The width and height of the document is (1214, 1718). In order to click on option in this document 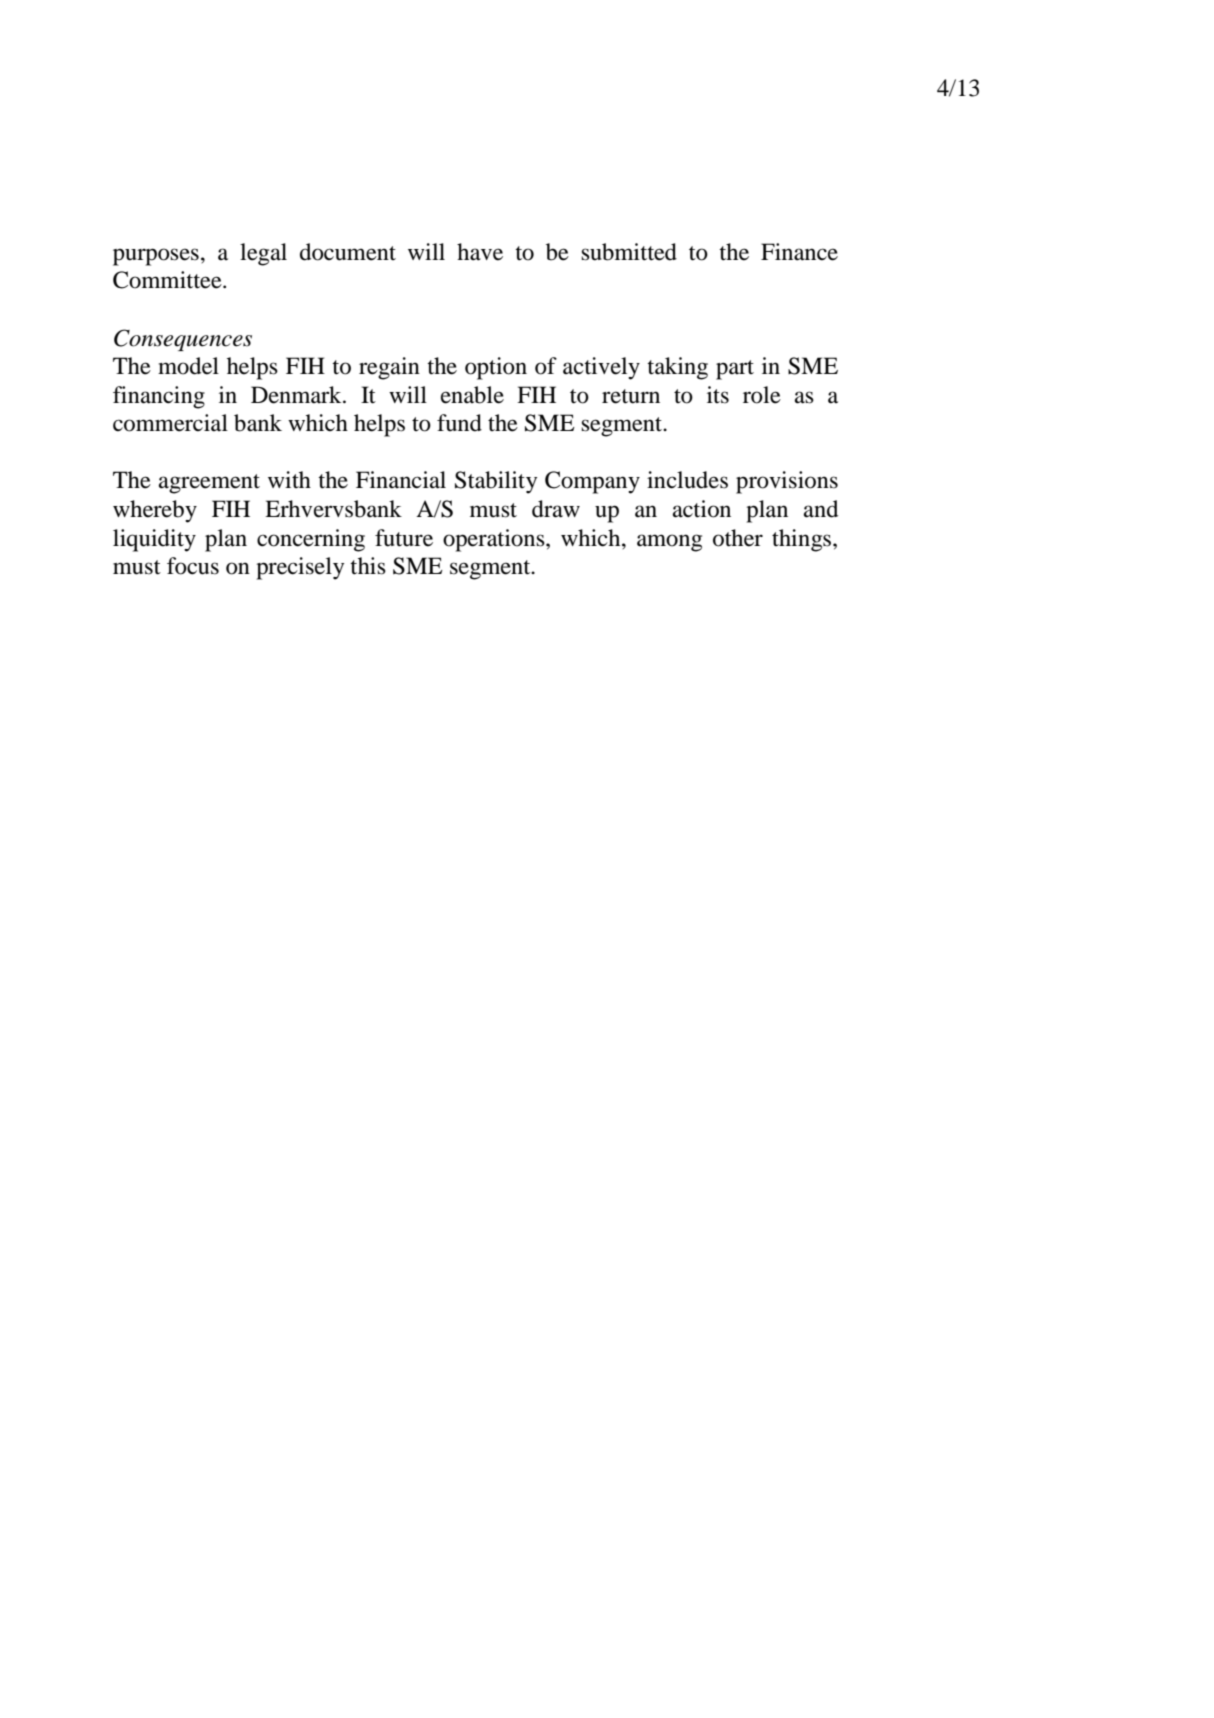, I will do `click(496, 368)`.
